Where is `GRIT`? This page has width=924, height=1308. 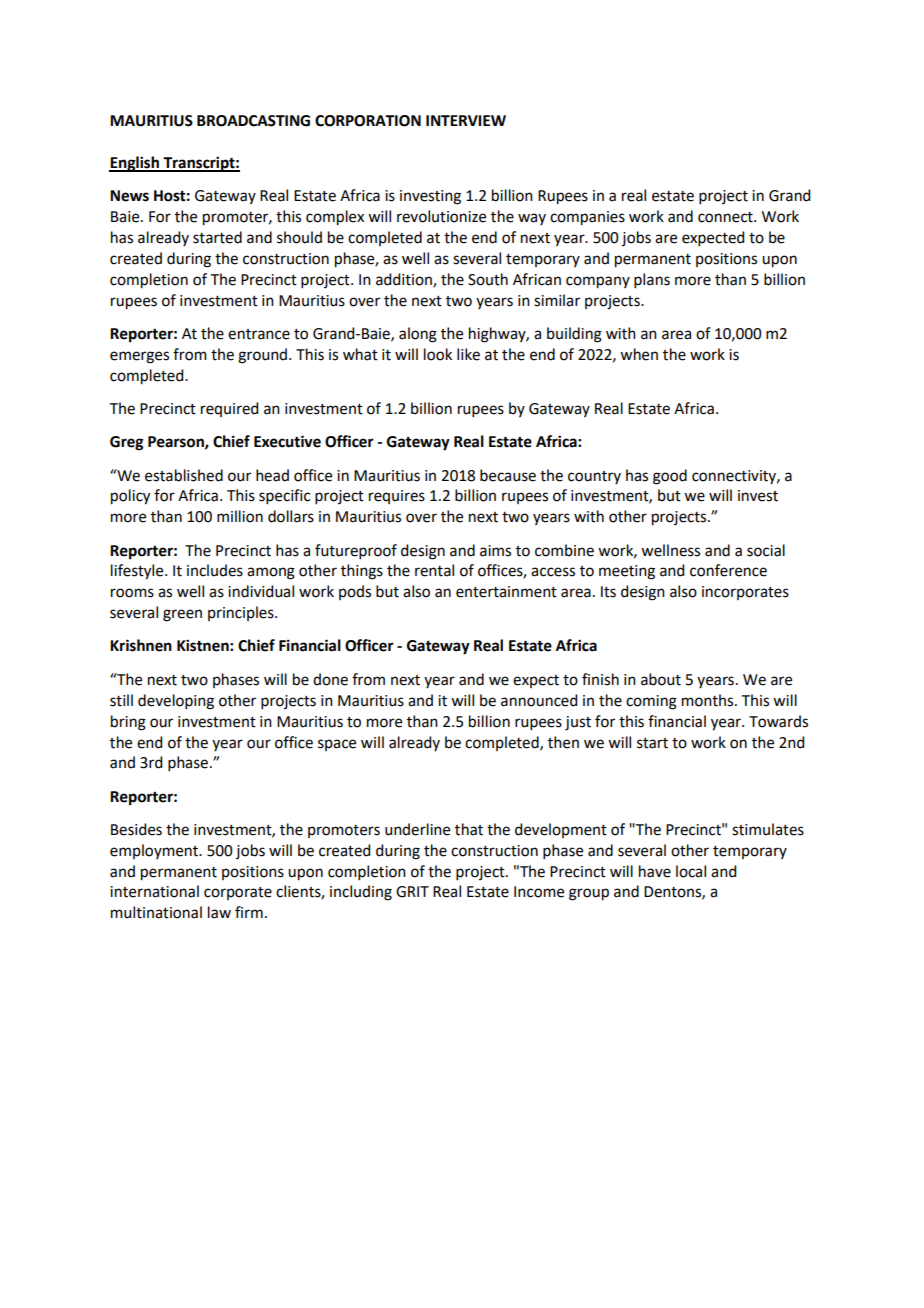 GRIT is located at coordinates (412, 892).
